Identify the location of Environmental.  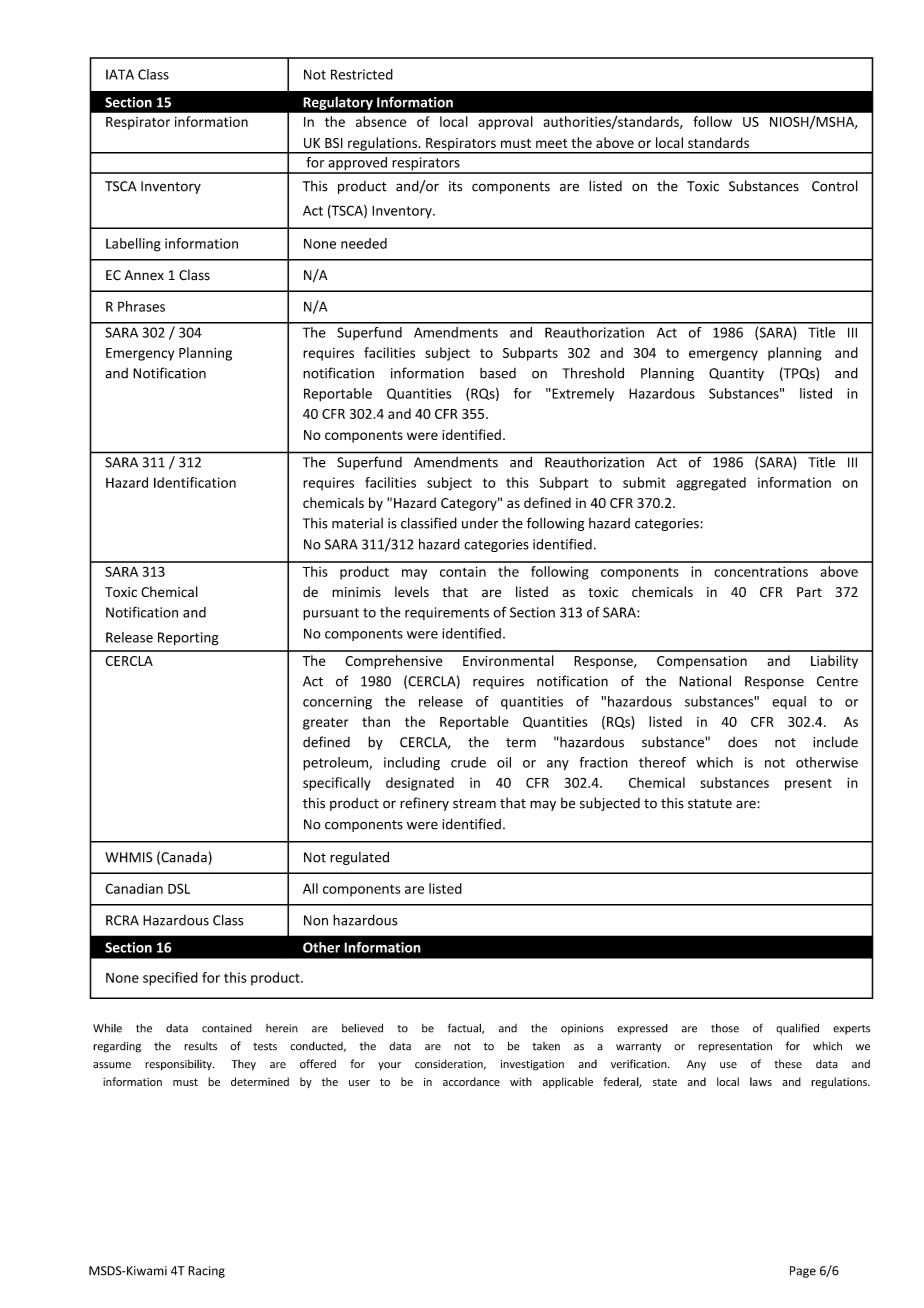
(508, 660).
